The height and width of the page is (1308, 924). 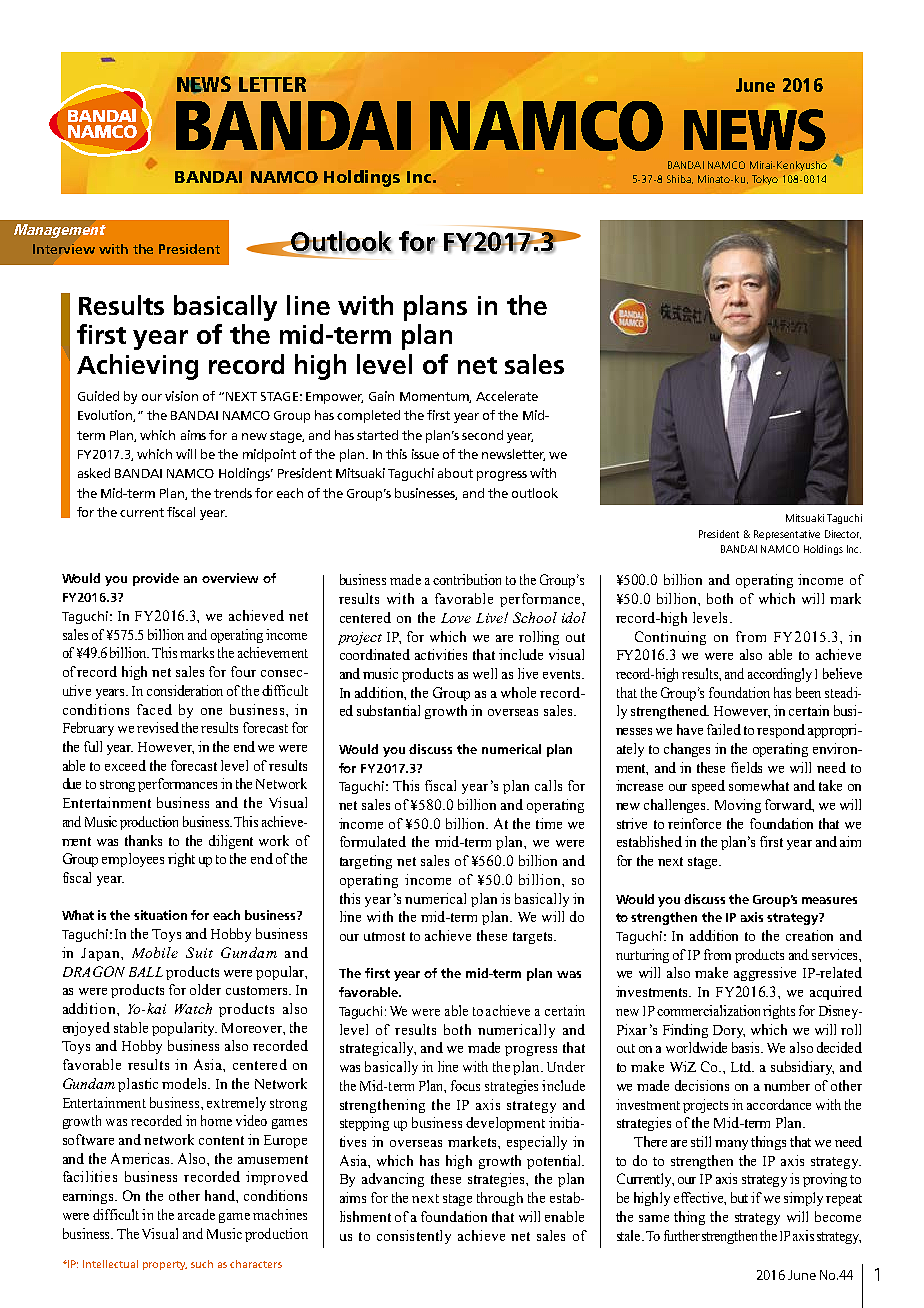 I want to click on Tokyo, so click(x=765, y=180).
